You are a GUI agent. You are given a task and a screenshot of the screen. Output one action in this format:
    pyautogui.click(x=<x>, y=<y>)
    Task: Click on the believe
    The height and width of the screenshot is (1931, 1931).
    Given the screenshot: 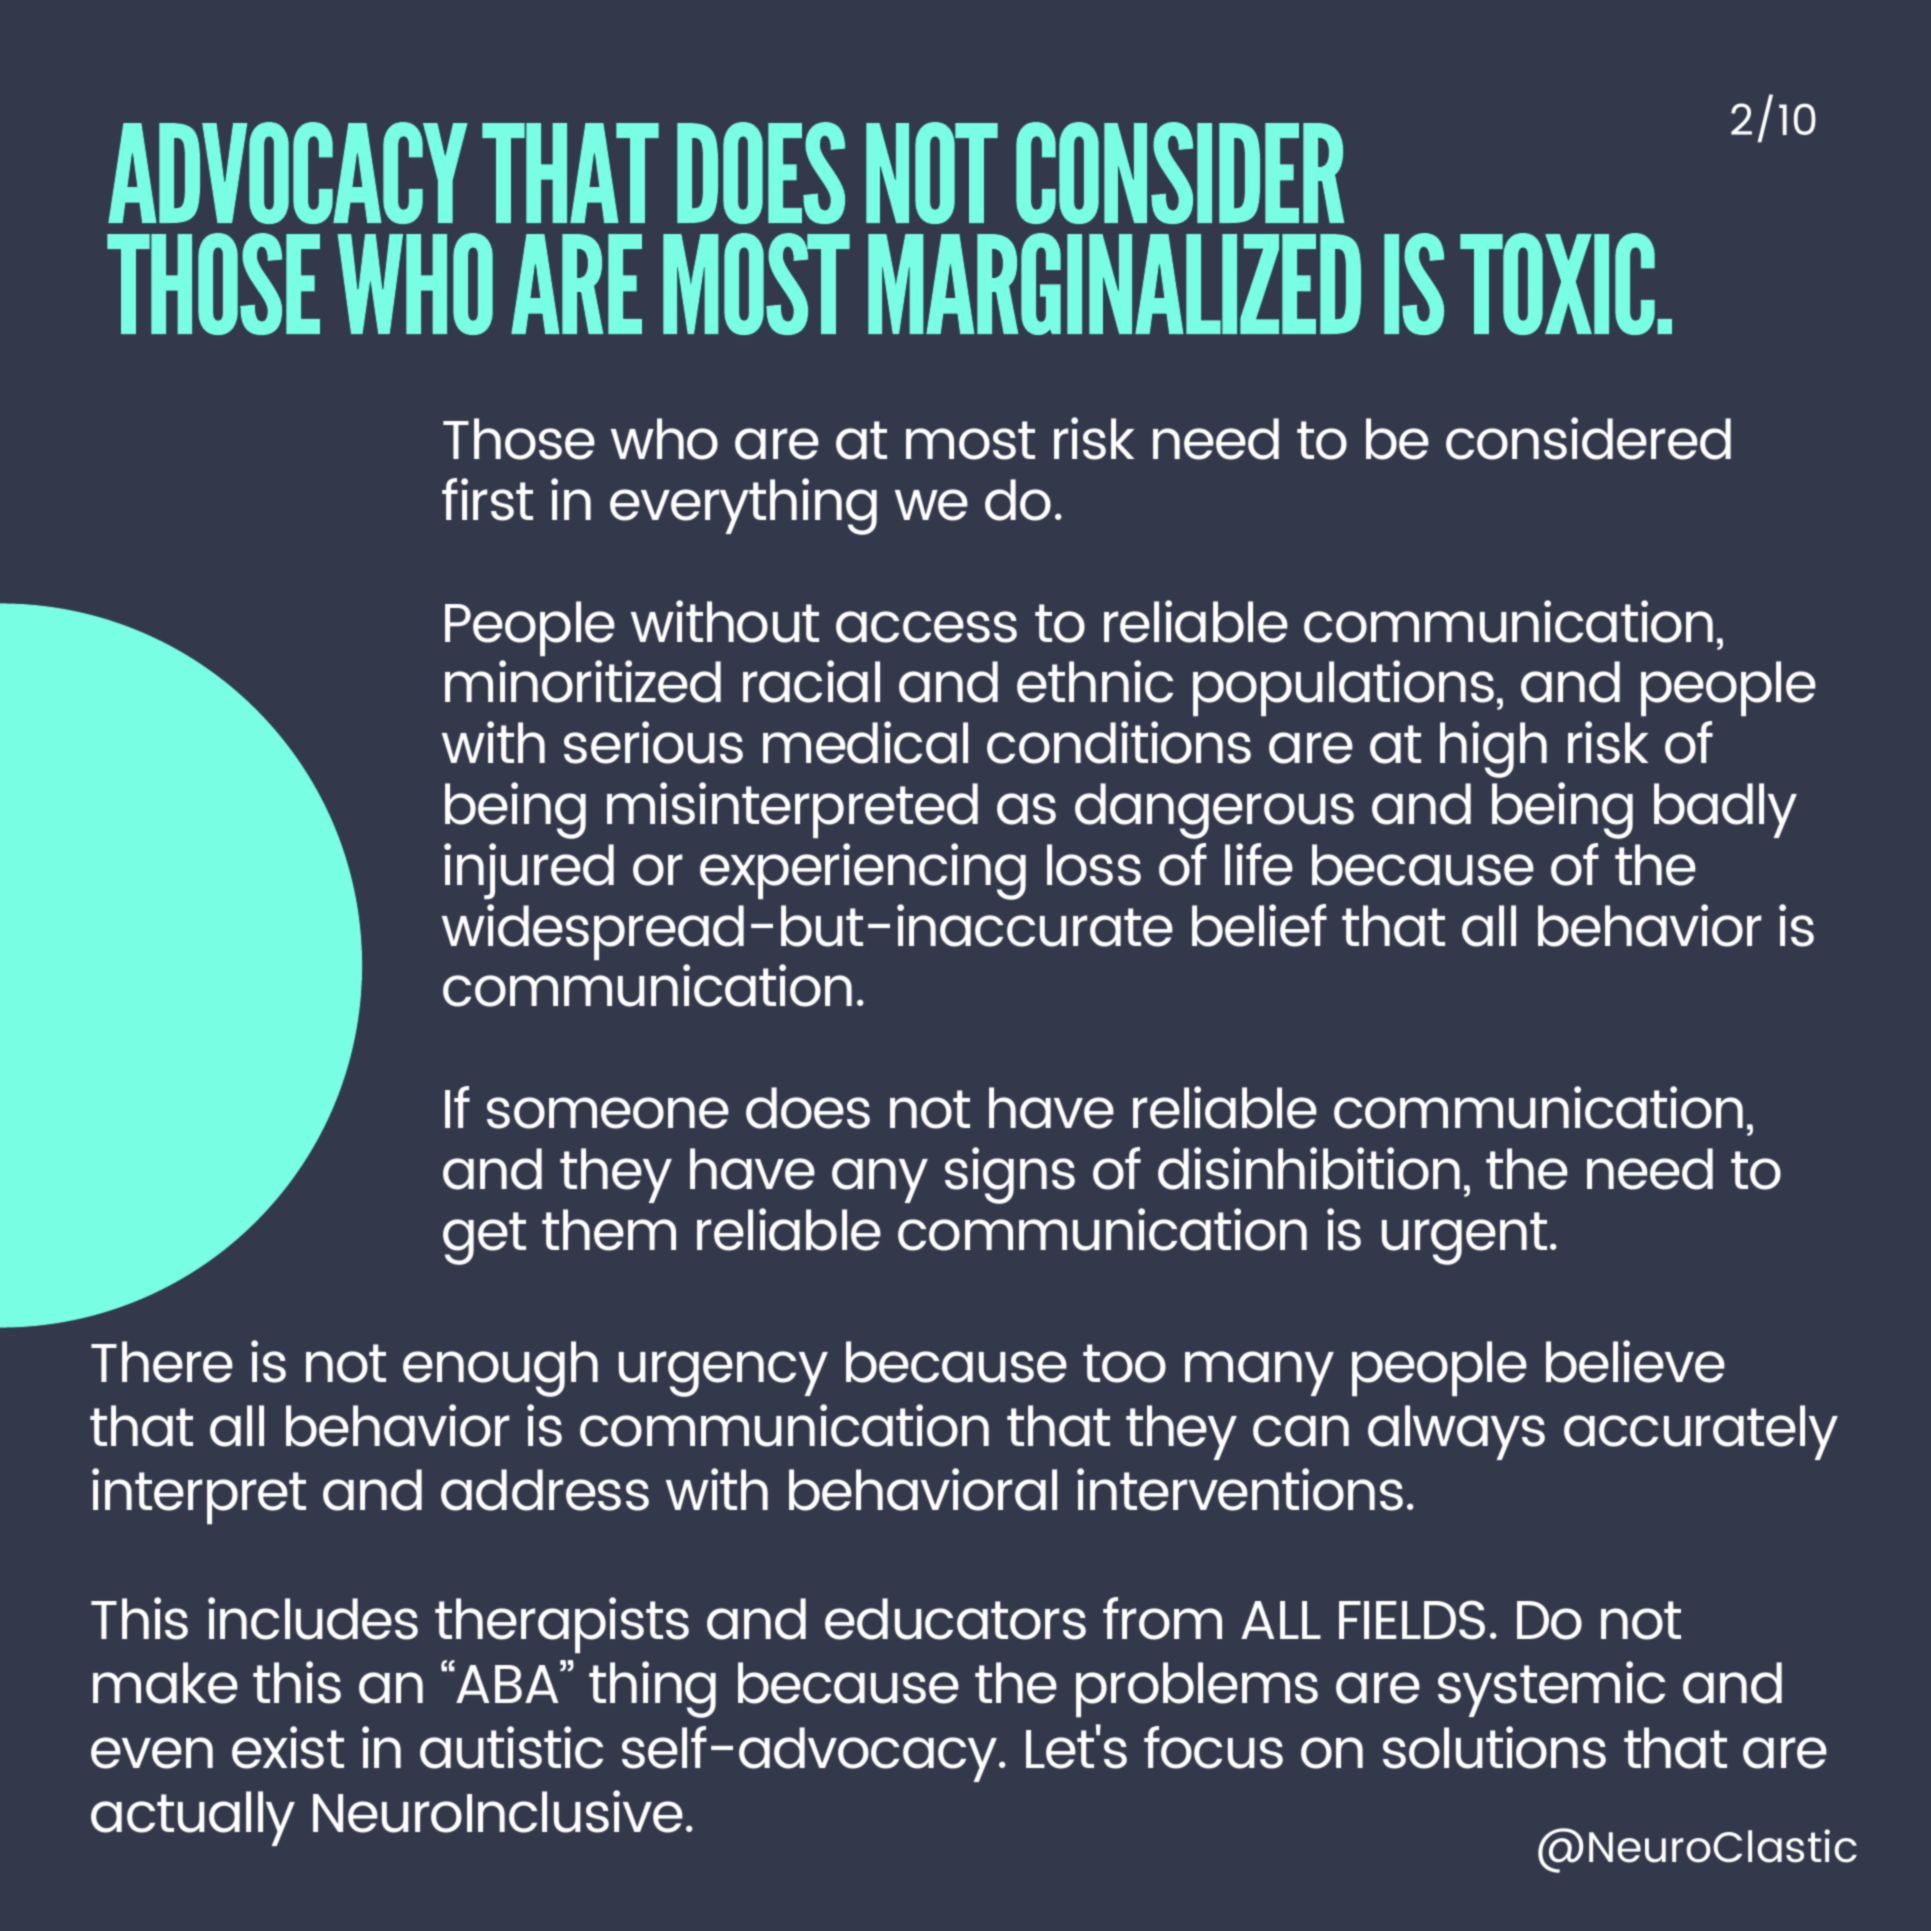 What is the action you would take?
    pyautogui.click(x=1635, y=1361)
